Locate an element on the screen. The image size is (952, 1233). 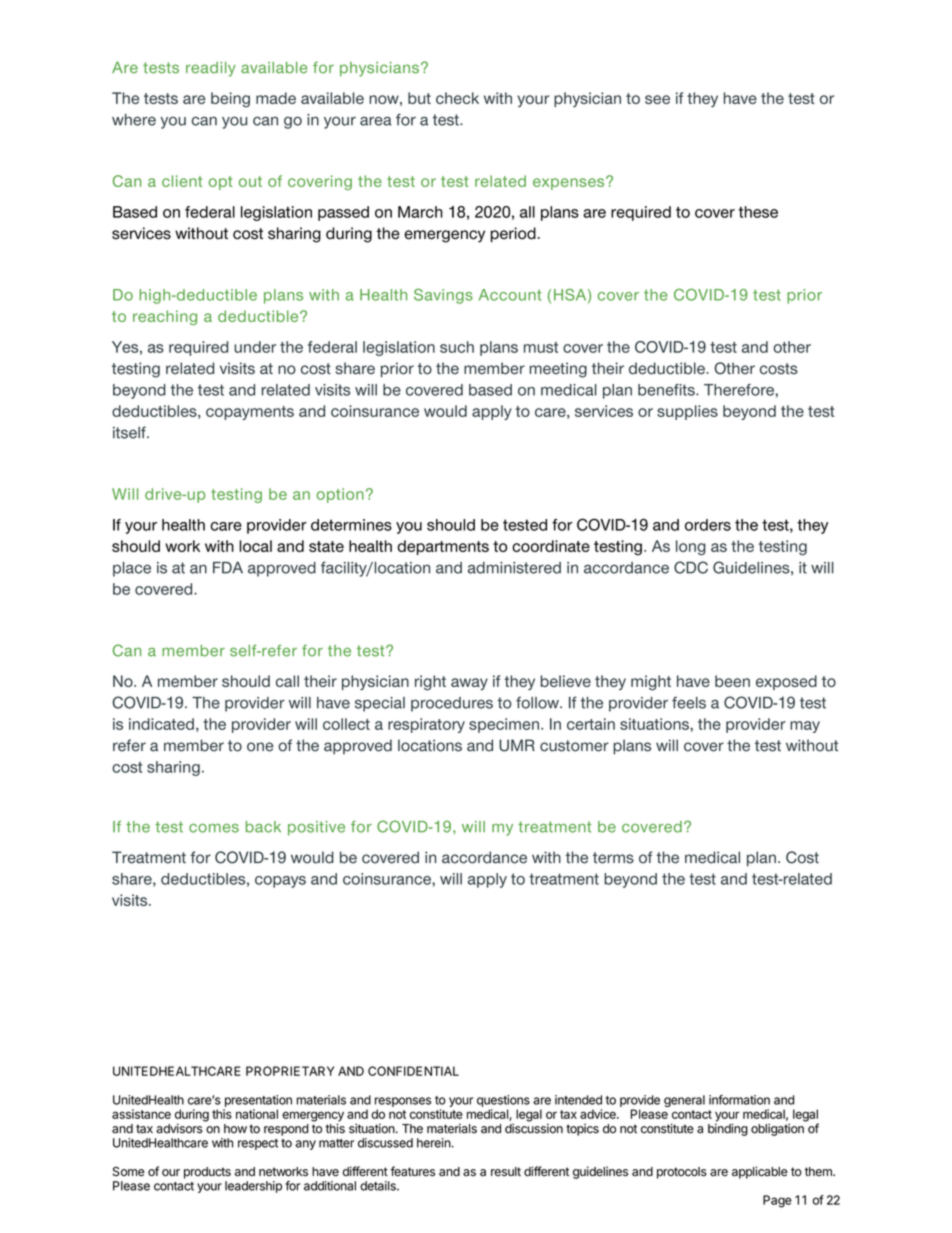
result is located at coordinates (506, 1172).
